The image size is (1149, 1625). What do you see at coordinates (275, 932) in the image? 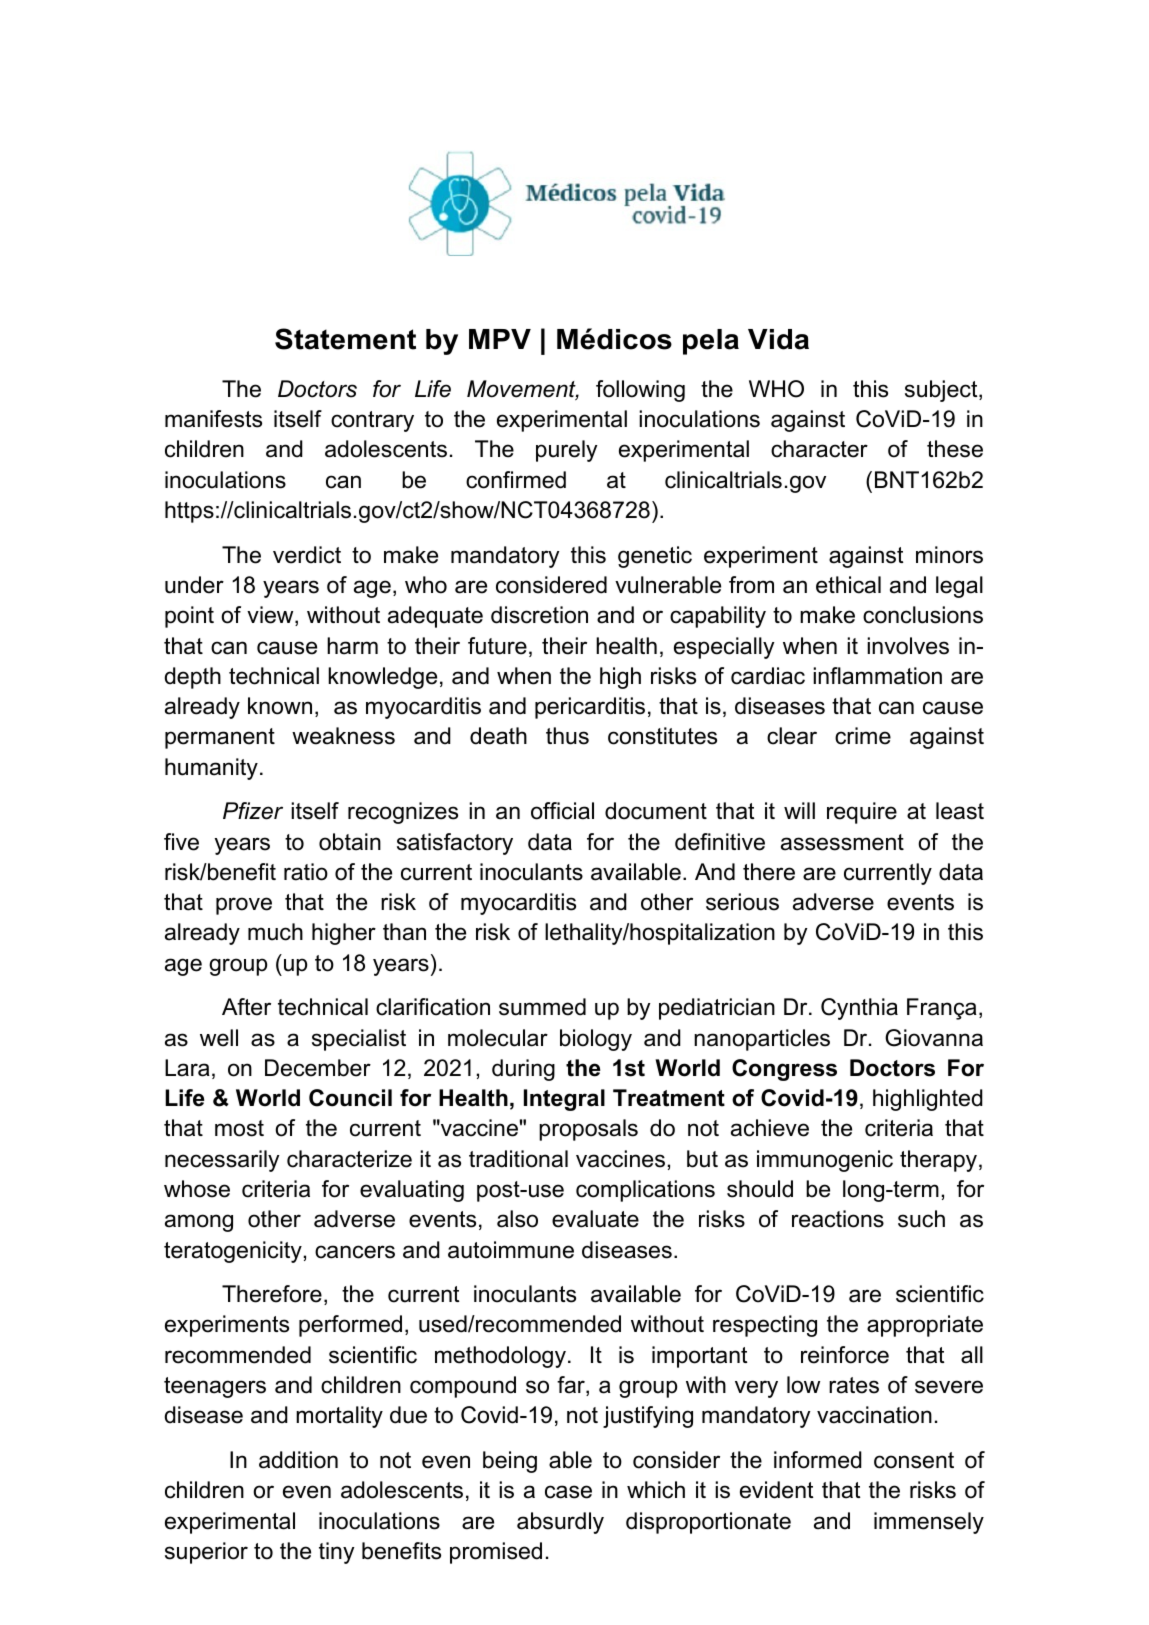
I see `much` at bounding box center [275, 932].
